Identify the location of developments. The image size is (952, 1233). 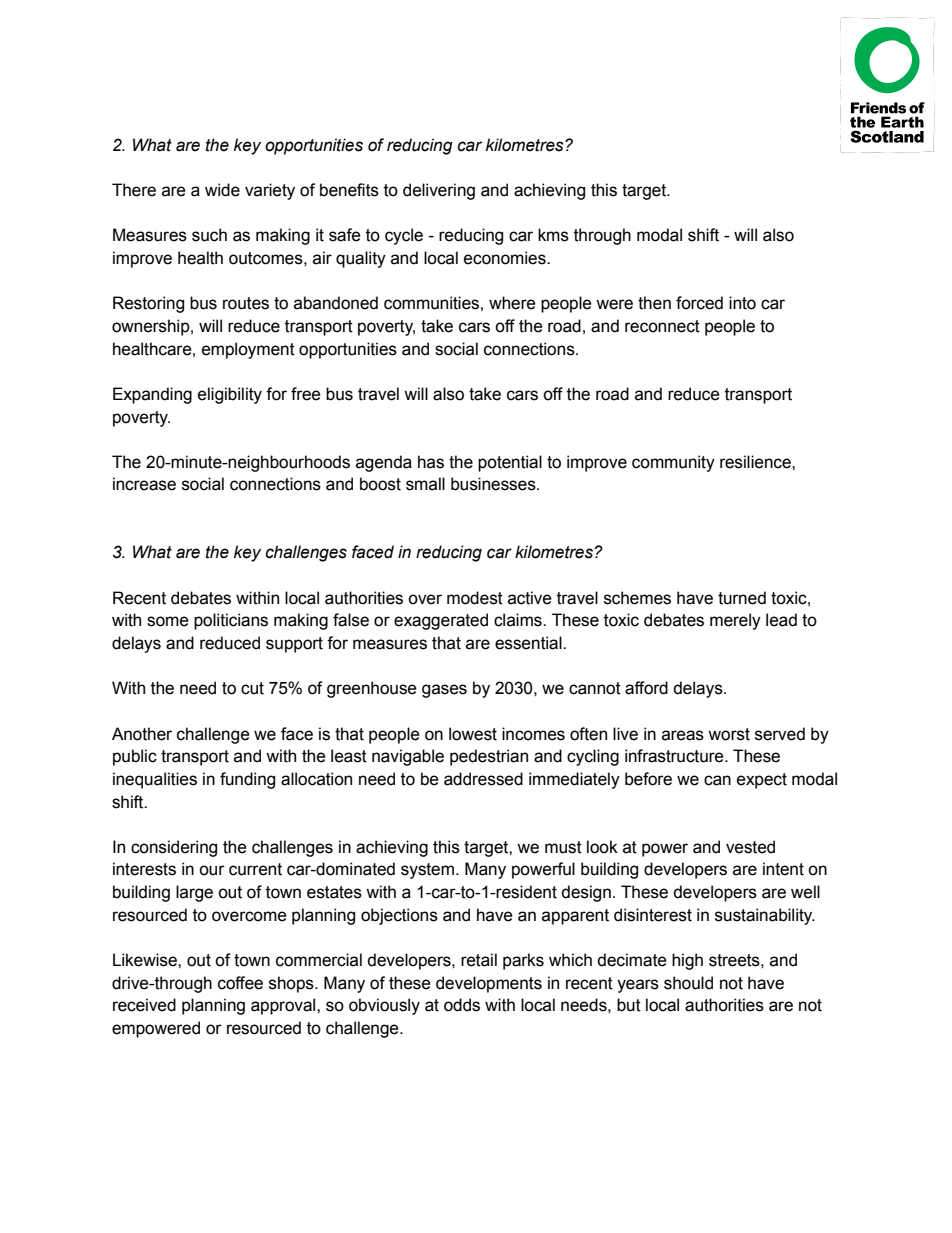
(489, 984).
